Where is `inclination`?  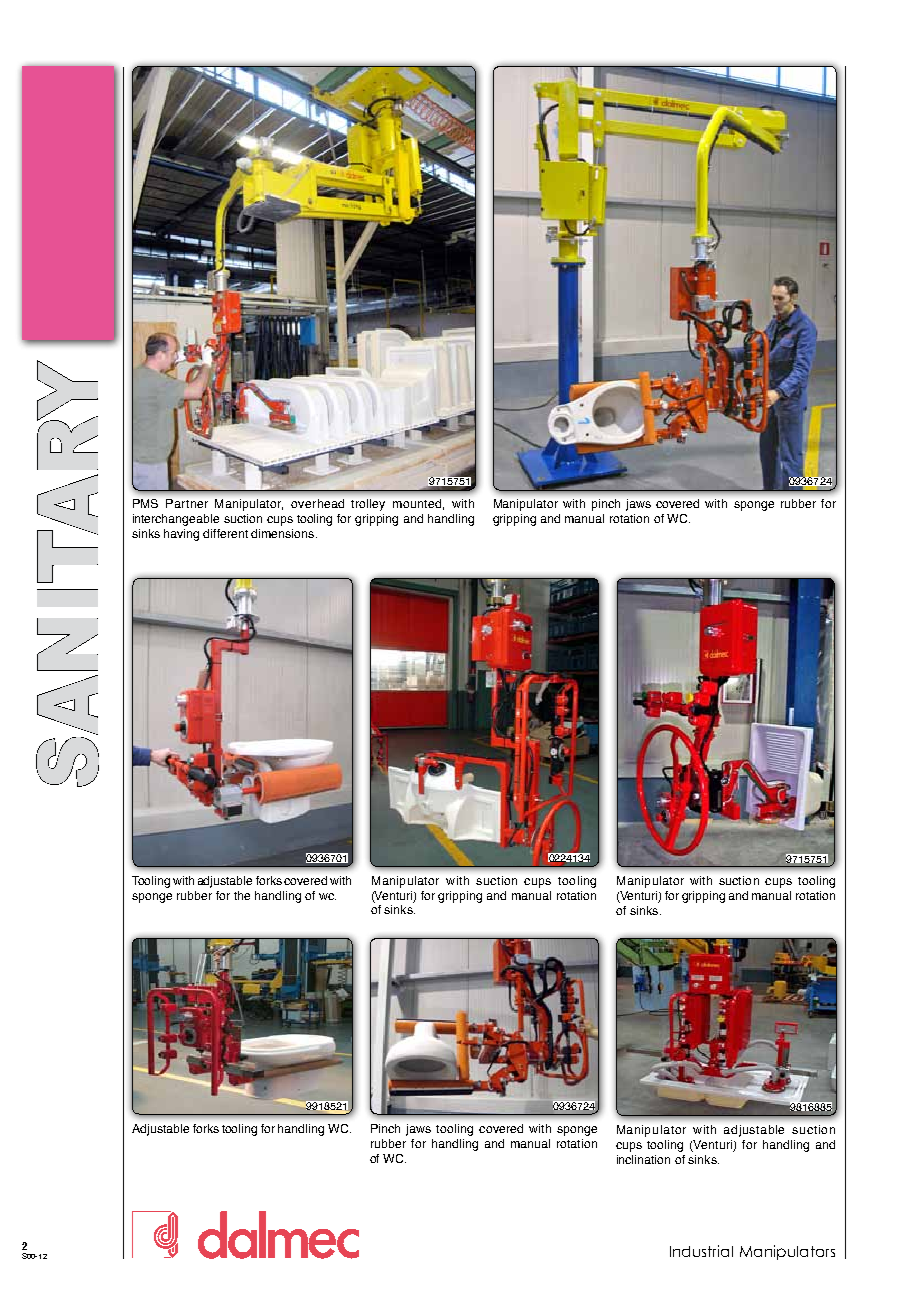 inclination is located at coordinates (643, 1159).
